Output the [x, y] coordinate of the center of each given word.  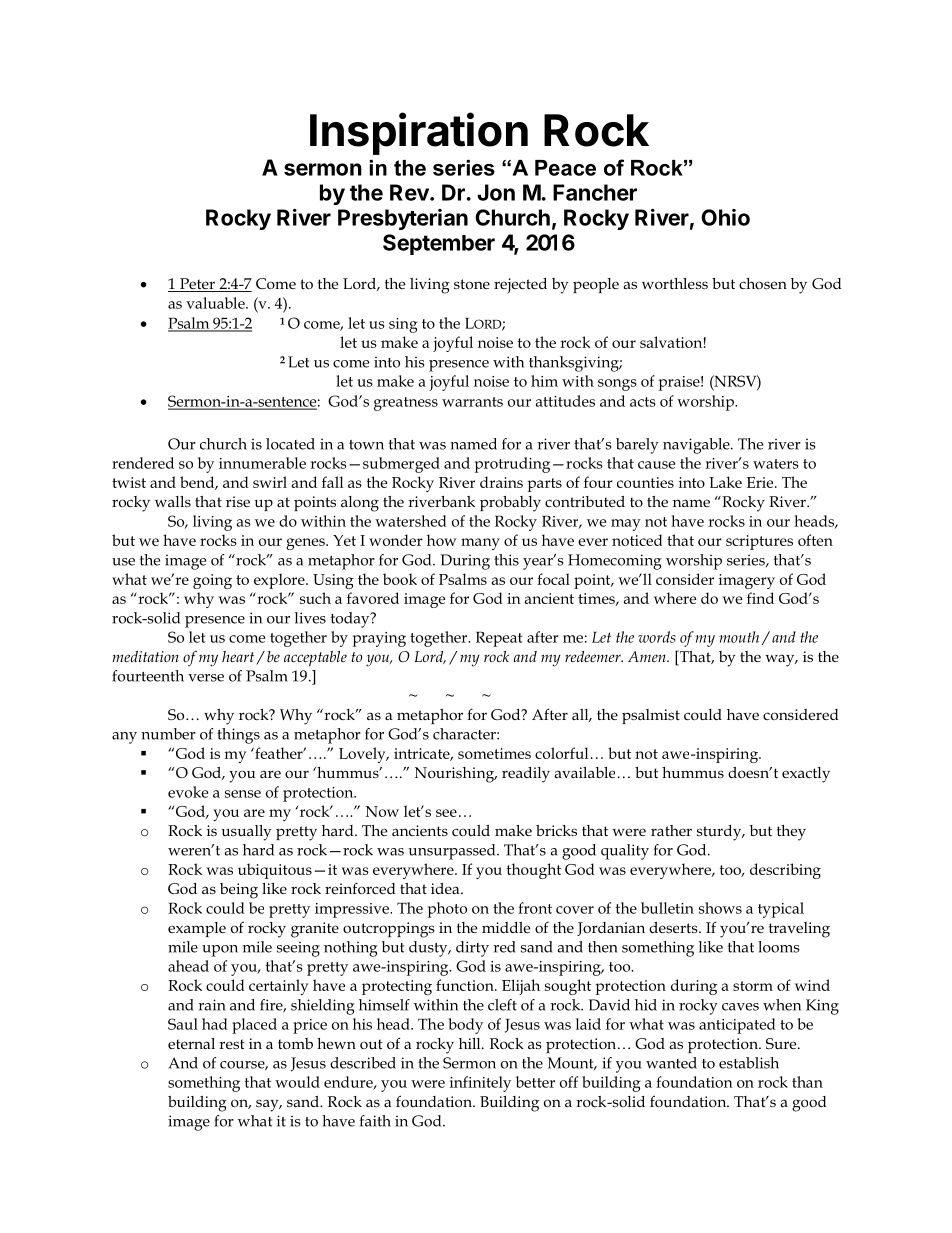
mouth [739, 637]
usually [246, 833]
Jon [496, 192]
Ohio [725, 217]
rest [232, 1044]
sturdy [720, 833]
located [290, 444]
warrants [472, 402]
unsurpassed [453, 852]
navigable [697, 446]
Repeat [499, 639]
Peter [197, 285]
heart [239, 658]
